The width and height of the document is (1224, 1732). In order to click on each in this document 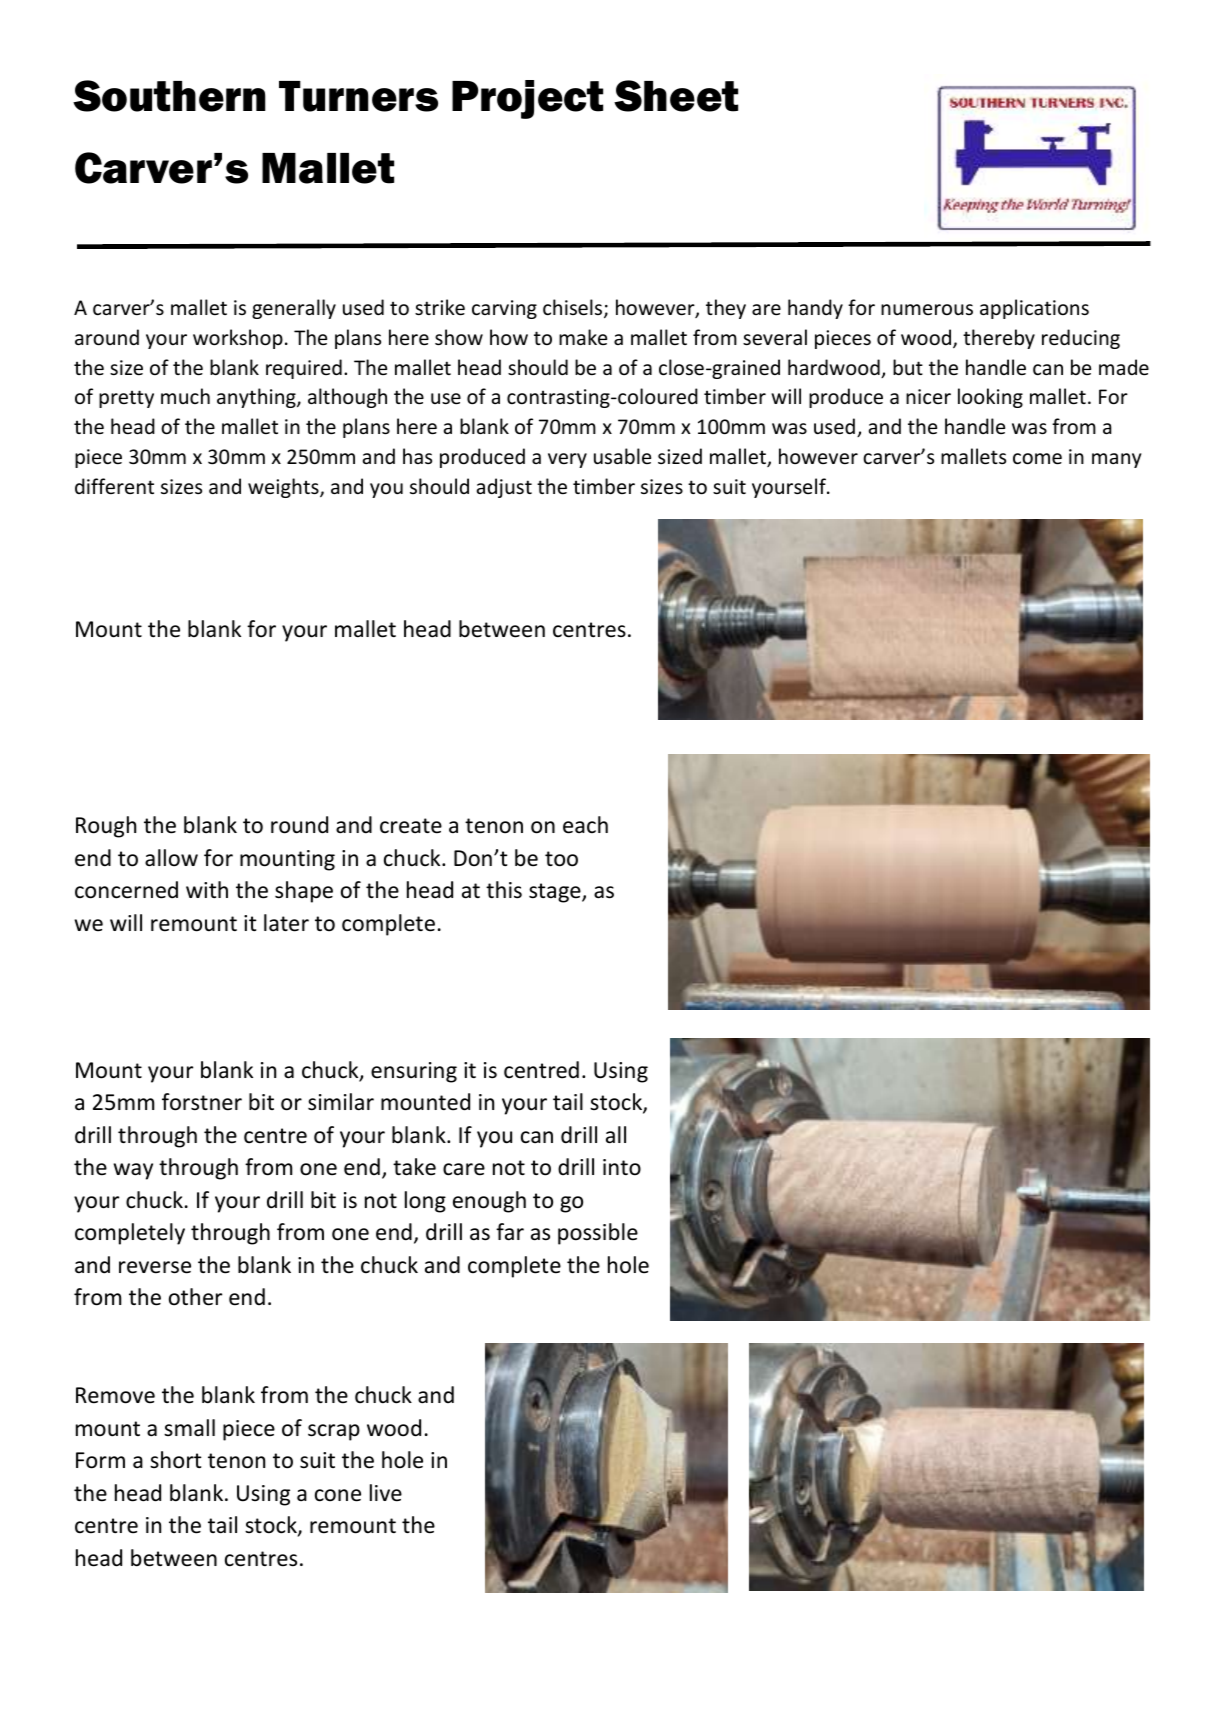, I will do `click(585, 825)`.
